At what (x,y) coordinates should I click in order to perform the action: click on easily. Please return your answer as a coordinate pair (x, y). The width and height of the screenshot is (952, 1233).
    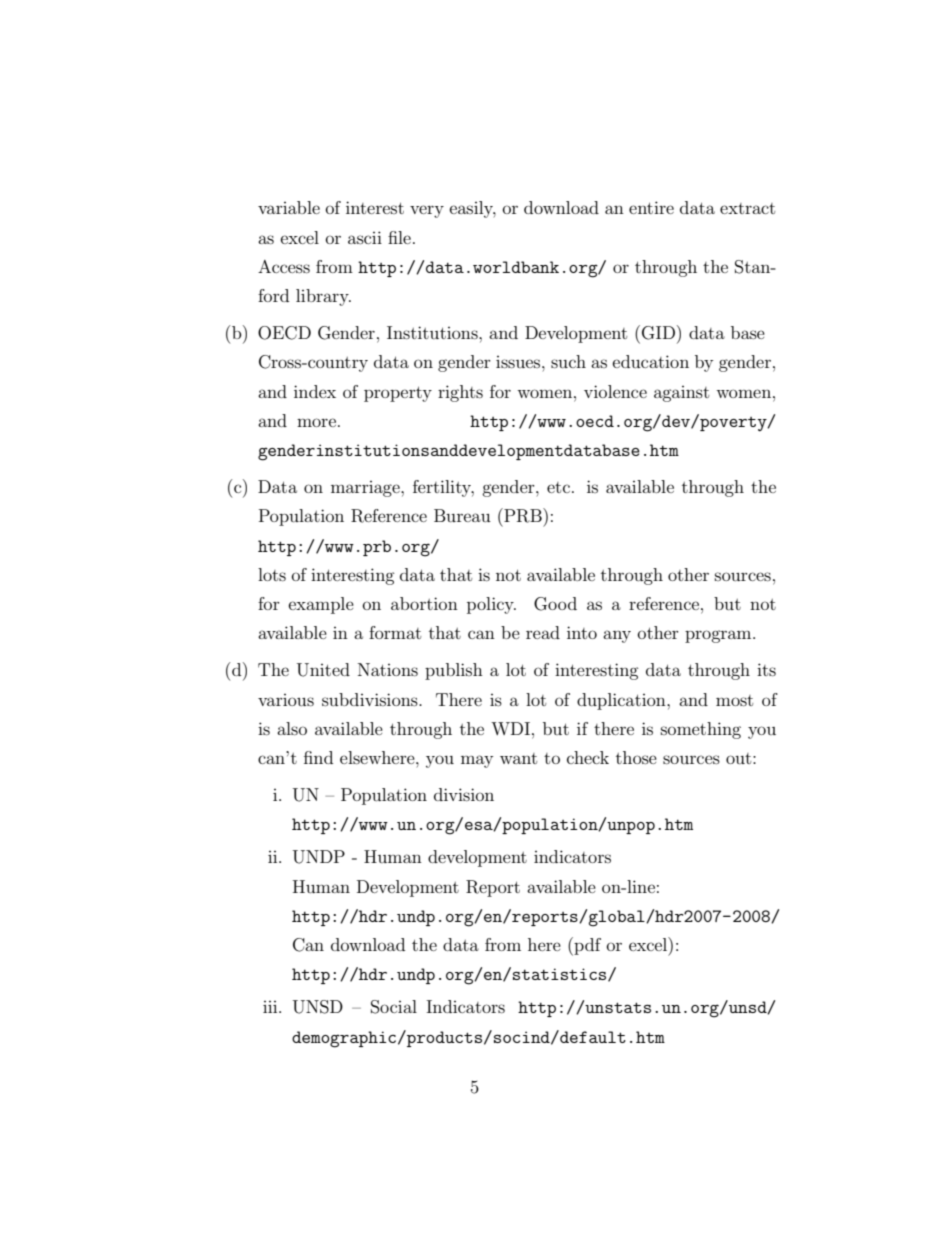
    Looking at the image, I should click on (473, 209).
